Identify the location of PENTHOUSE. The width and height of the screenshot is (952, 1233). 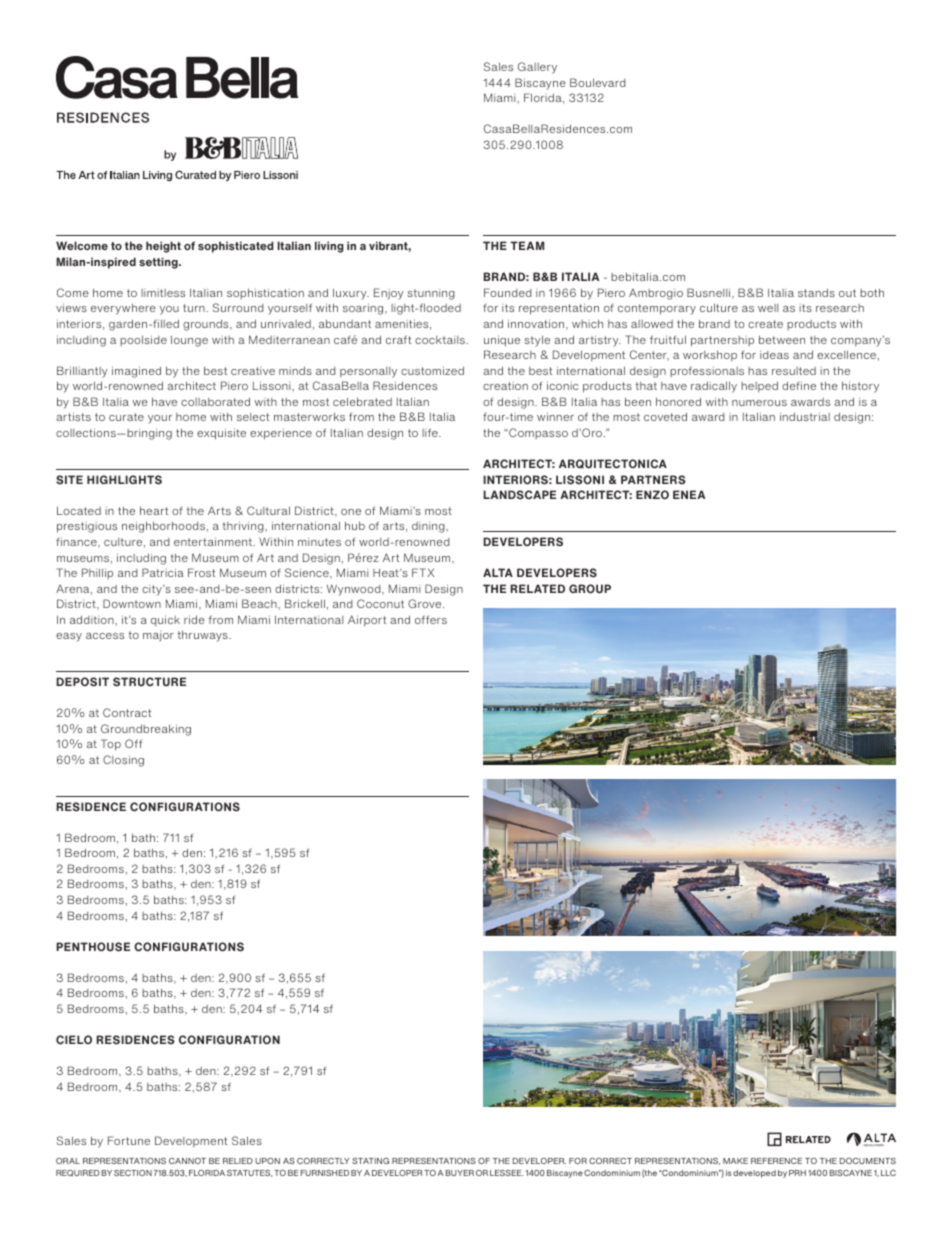
(93, 947).
